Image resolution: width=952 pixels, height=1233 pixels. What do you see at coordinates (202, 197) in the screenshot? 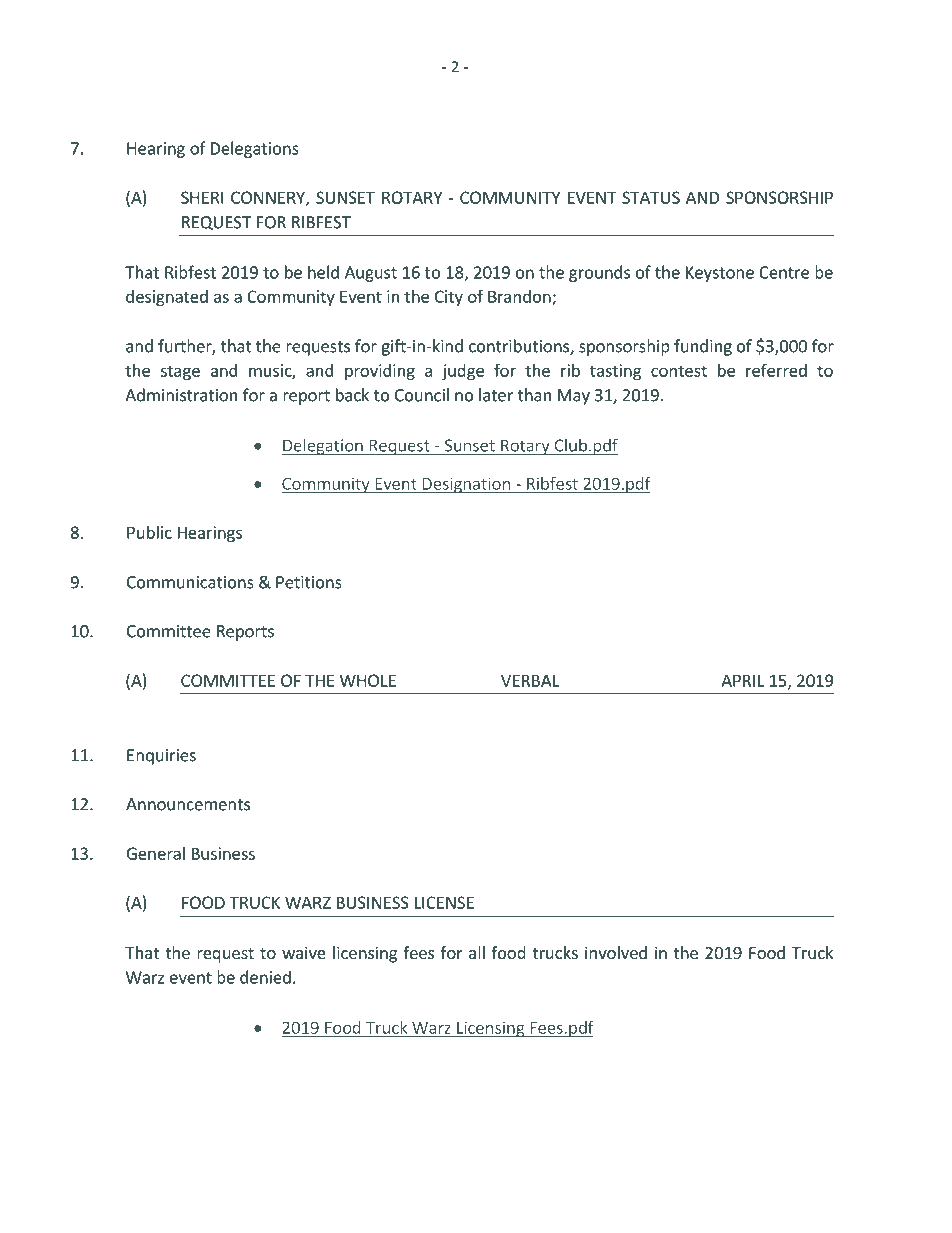
I see `SHERI` at bounding box center [202, 197].
